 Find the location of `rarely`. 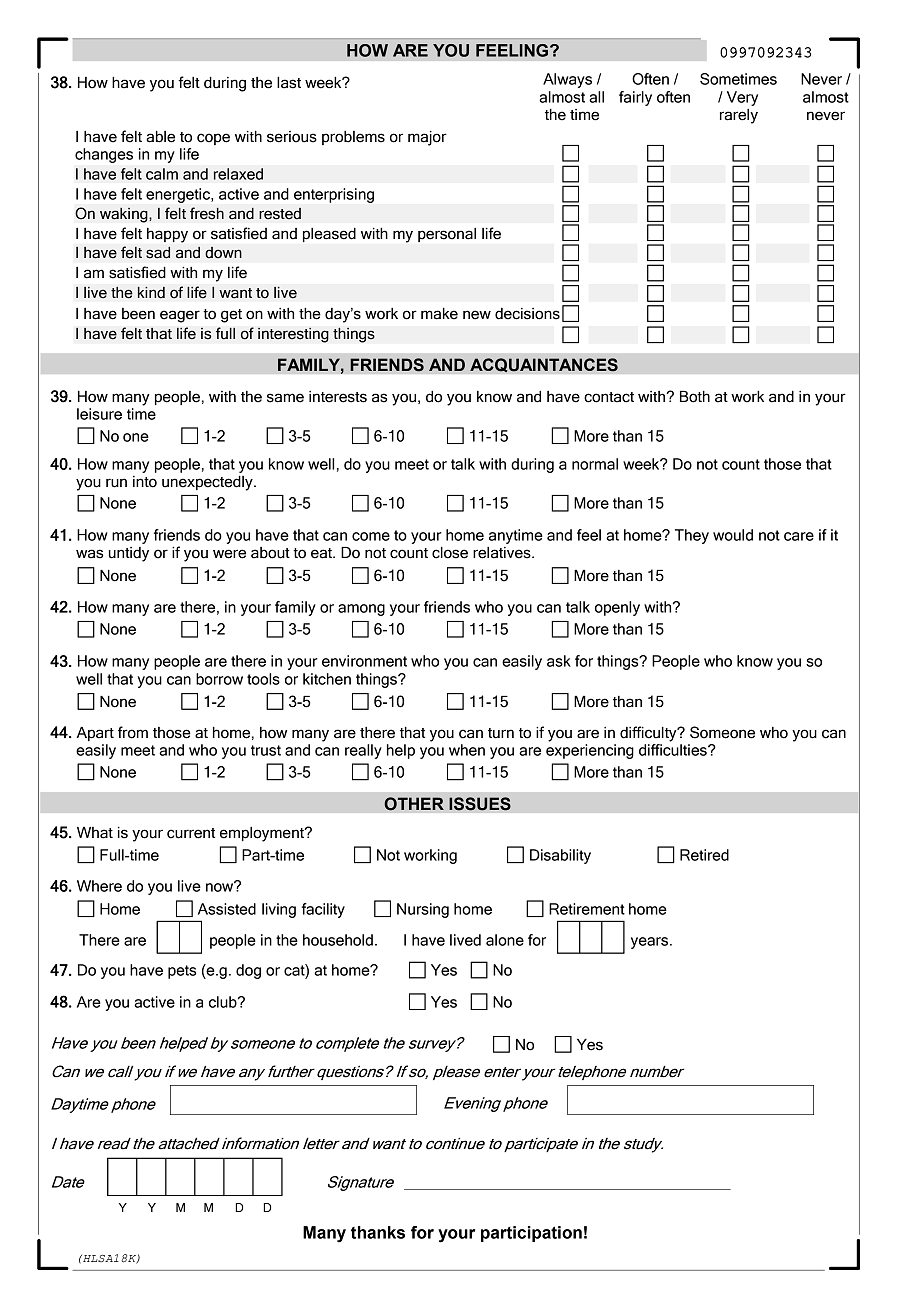

rarely is located at coordinates (739, 116).
